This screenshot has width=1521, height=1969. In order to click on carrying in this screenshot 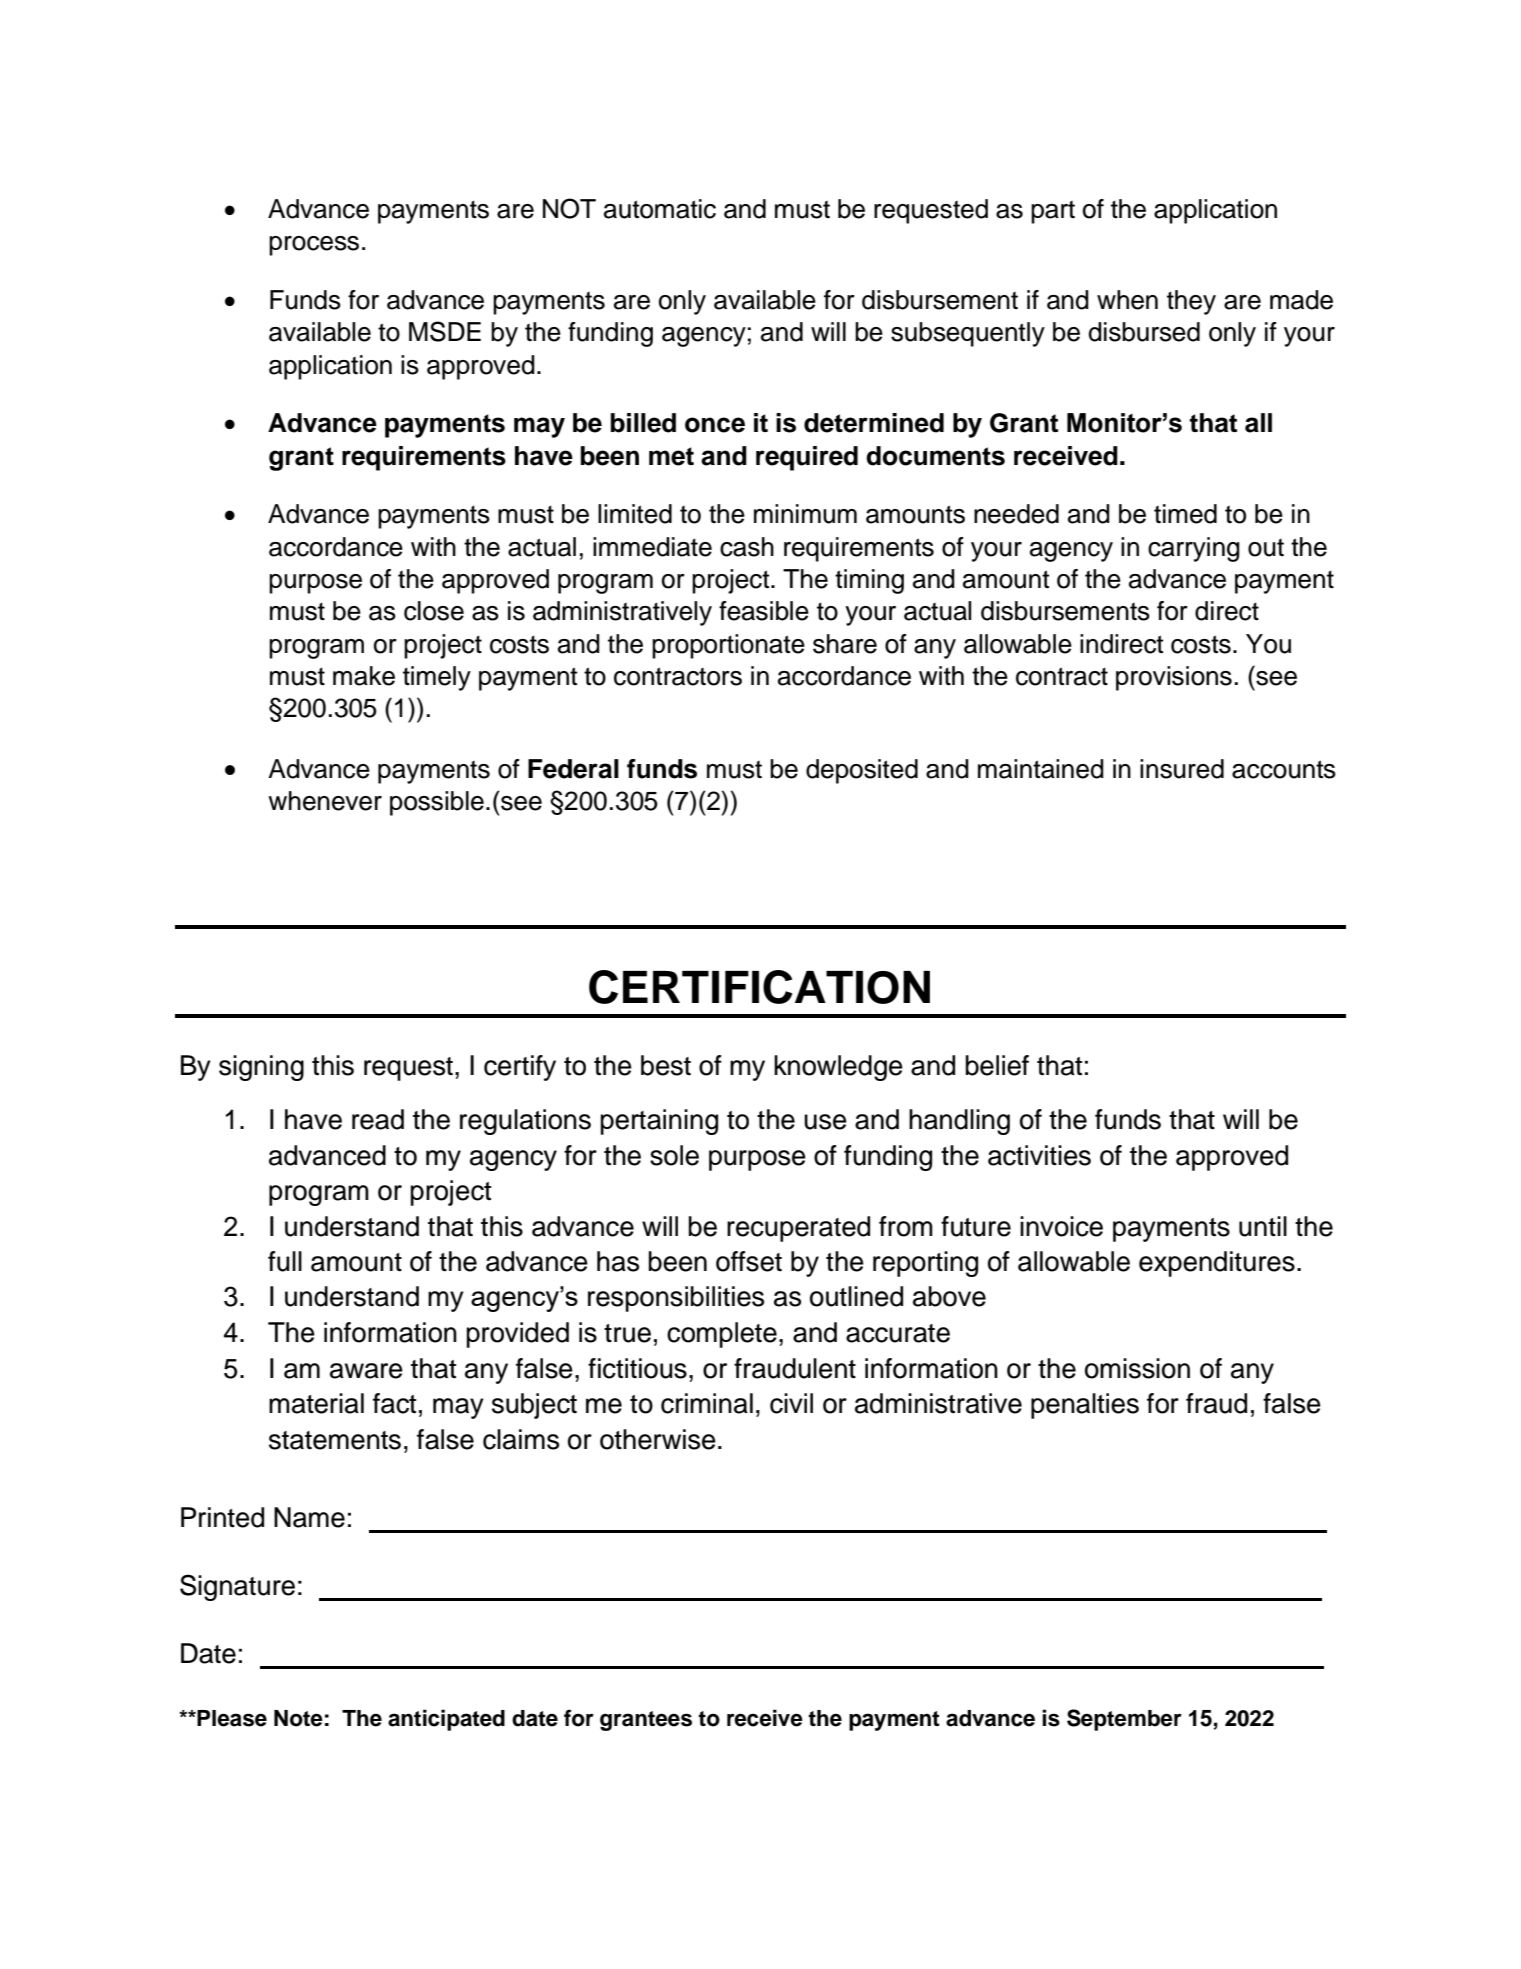, I will do `click(1194, 549)`.
